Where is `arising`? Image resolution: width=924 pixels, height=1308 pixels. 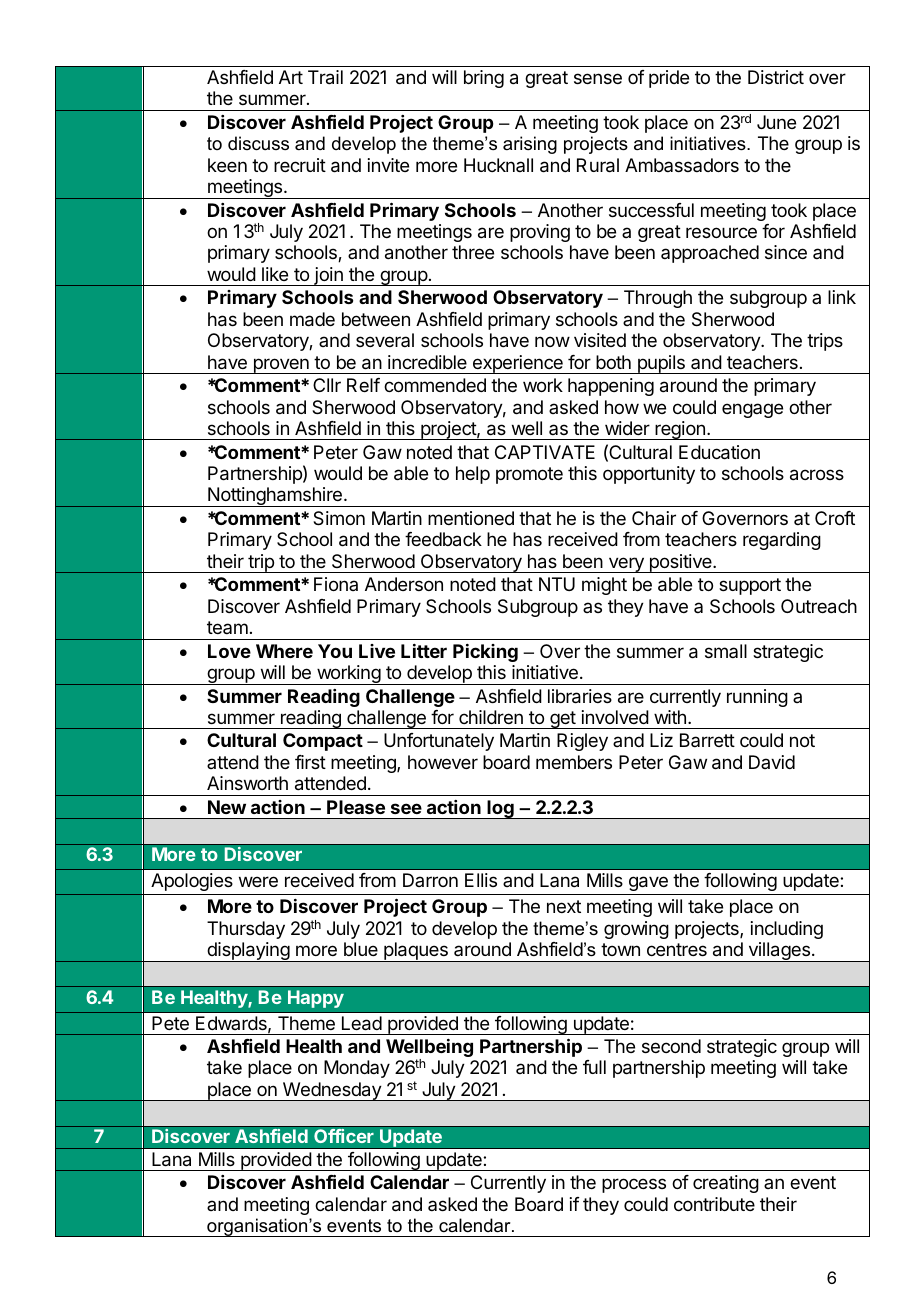 arising is located at coordinates (530, 145).
